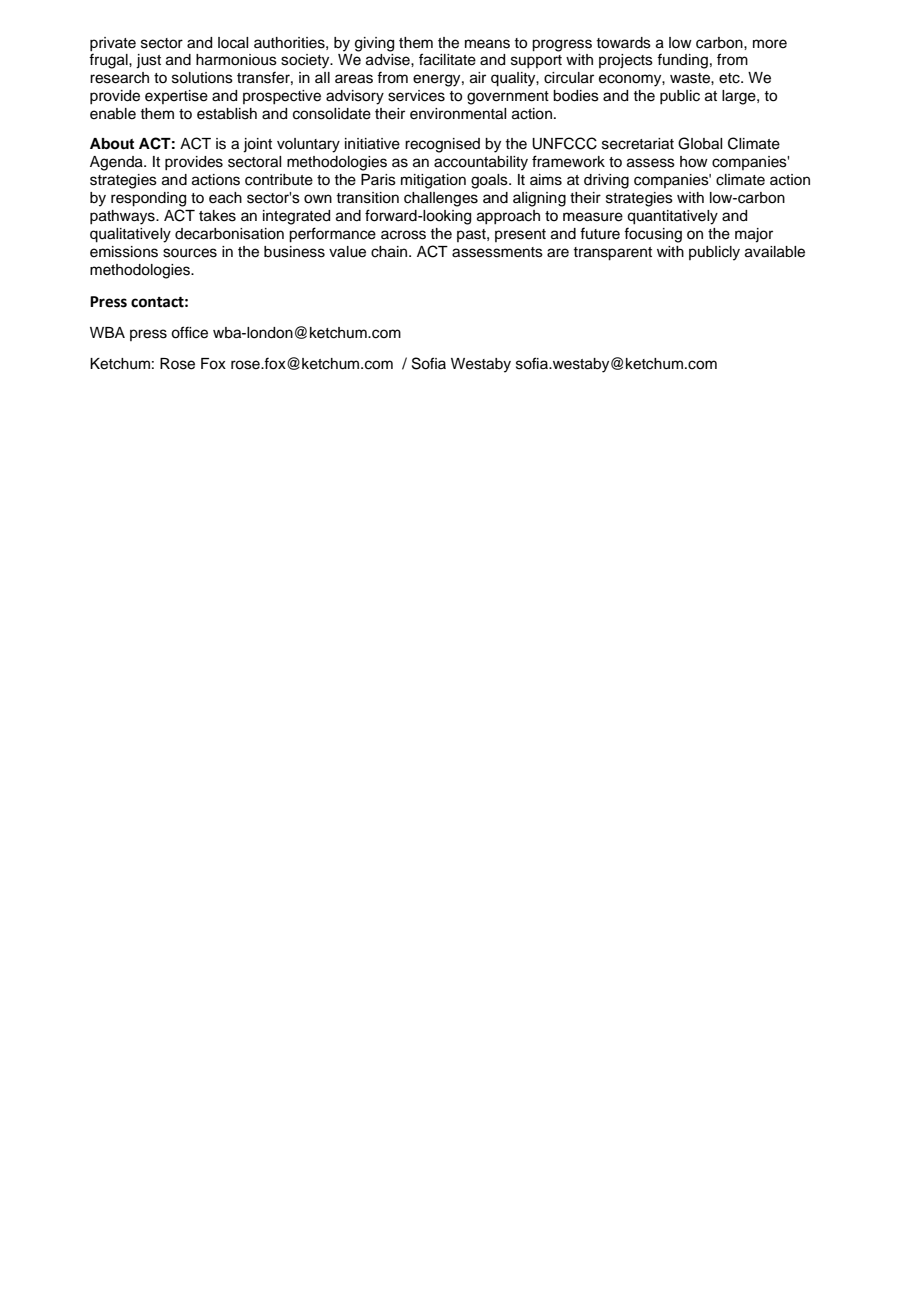 The height and width of the page is (1309, 924). What do you see at coordinates (189, 332) in the page?
I see `office` at bounding box center [189, 332].
